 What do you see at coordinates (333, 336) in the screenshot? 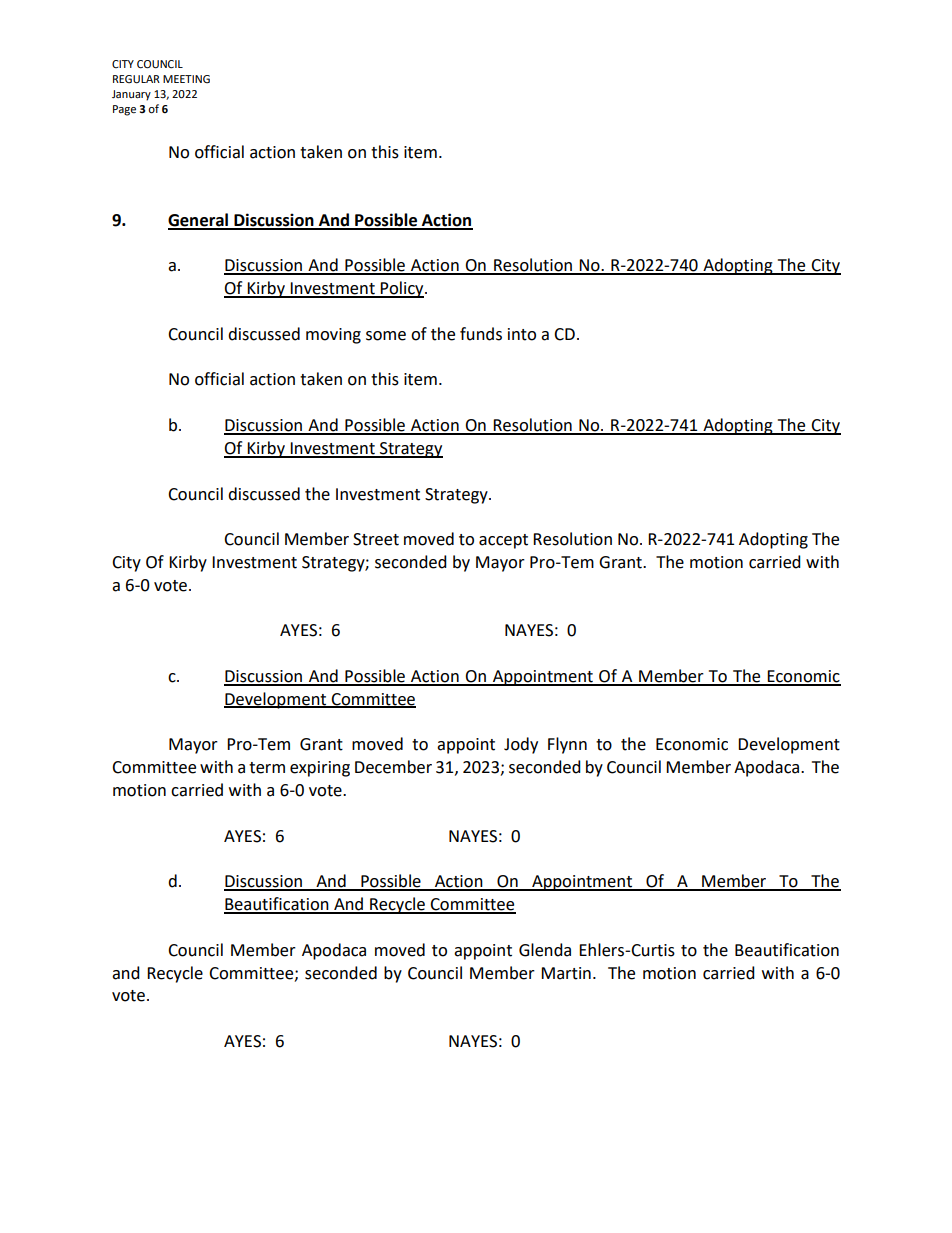
I see `moving` at bounding box center [333, 336].
